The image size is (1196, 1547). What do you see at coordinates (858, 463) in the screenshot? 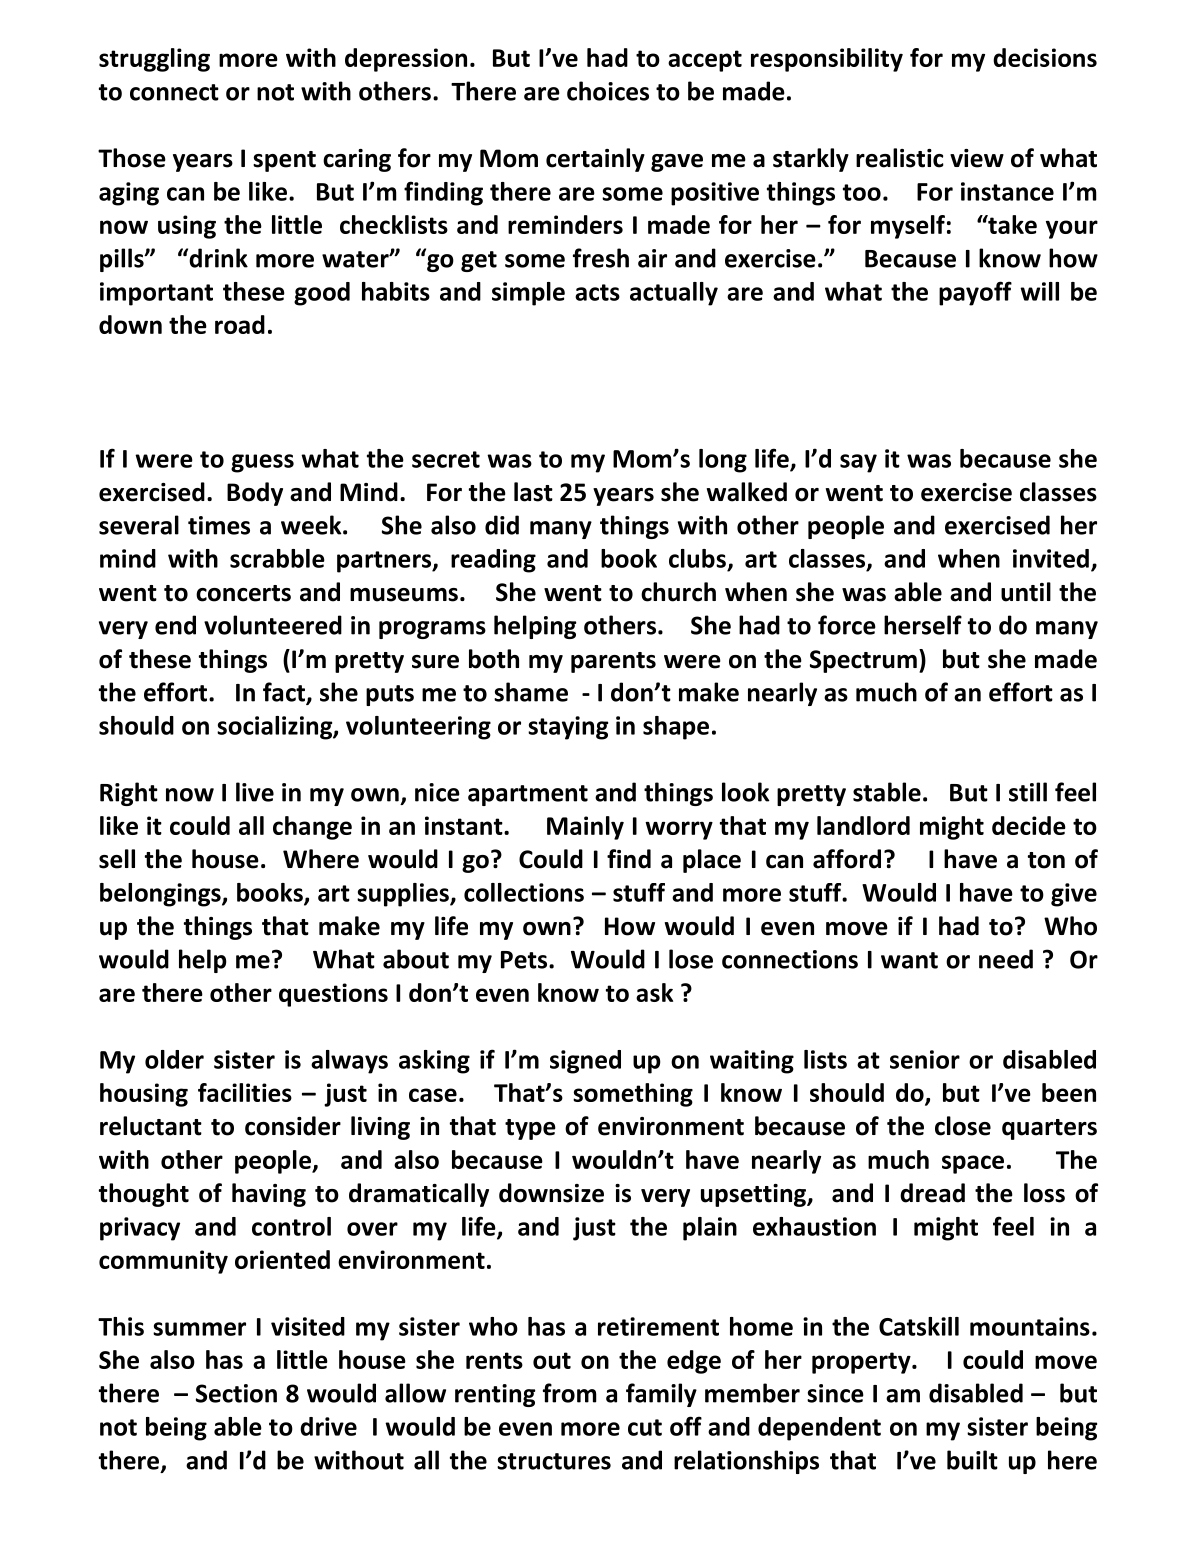
I see `say` at bounding box center [858, 463].
